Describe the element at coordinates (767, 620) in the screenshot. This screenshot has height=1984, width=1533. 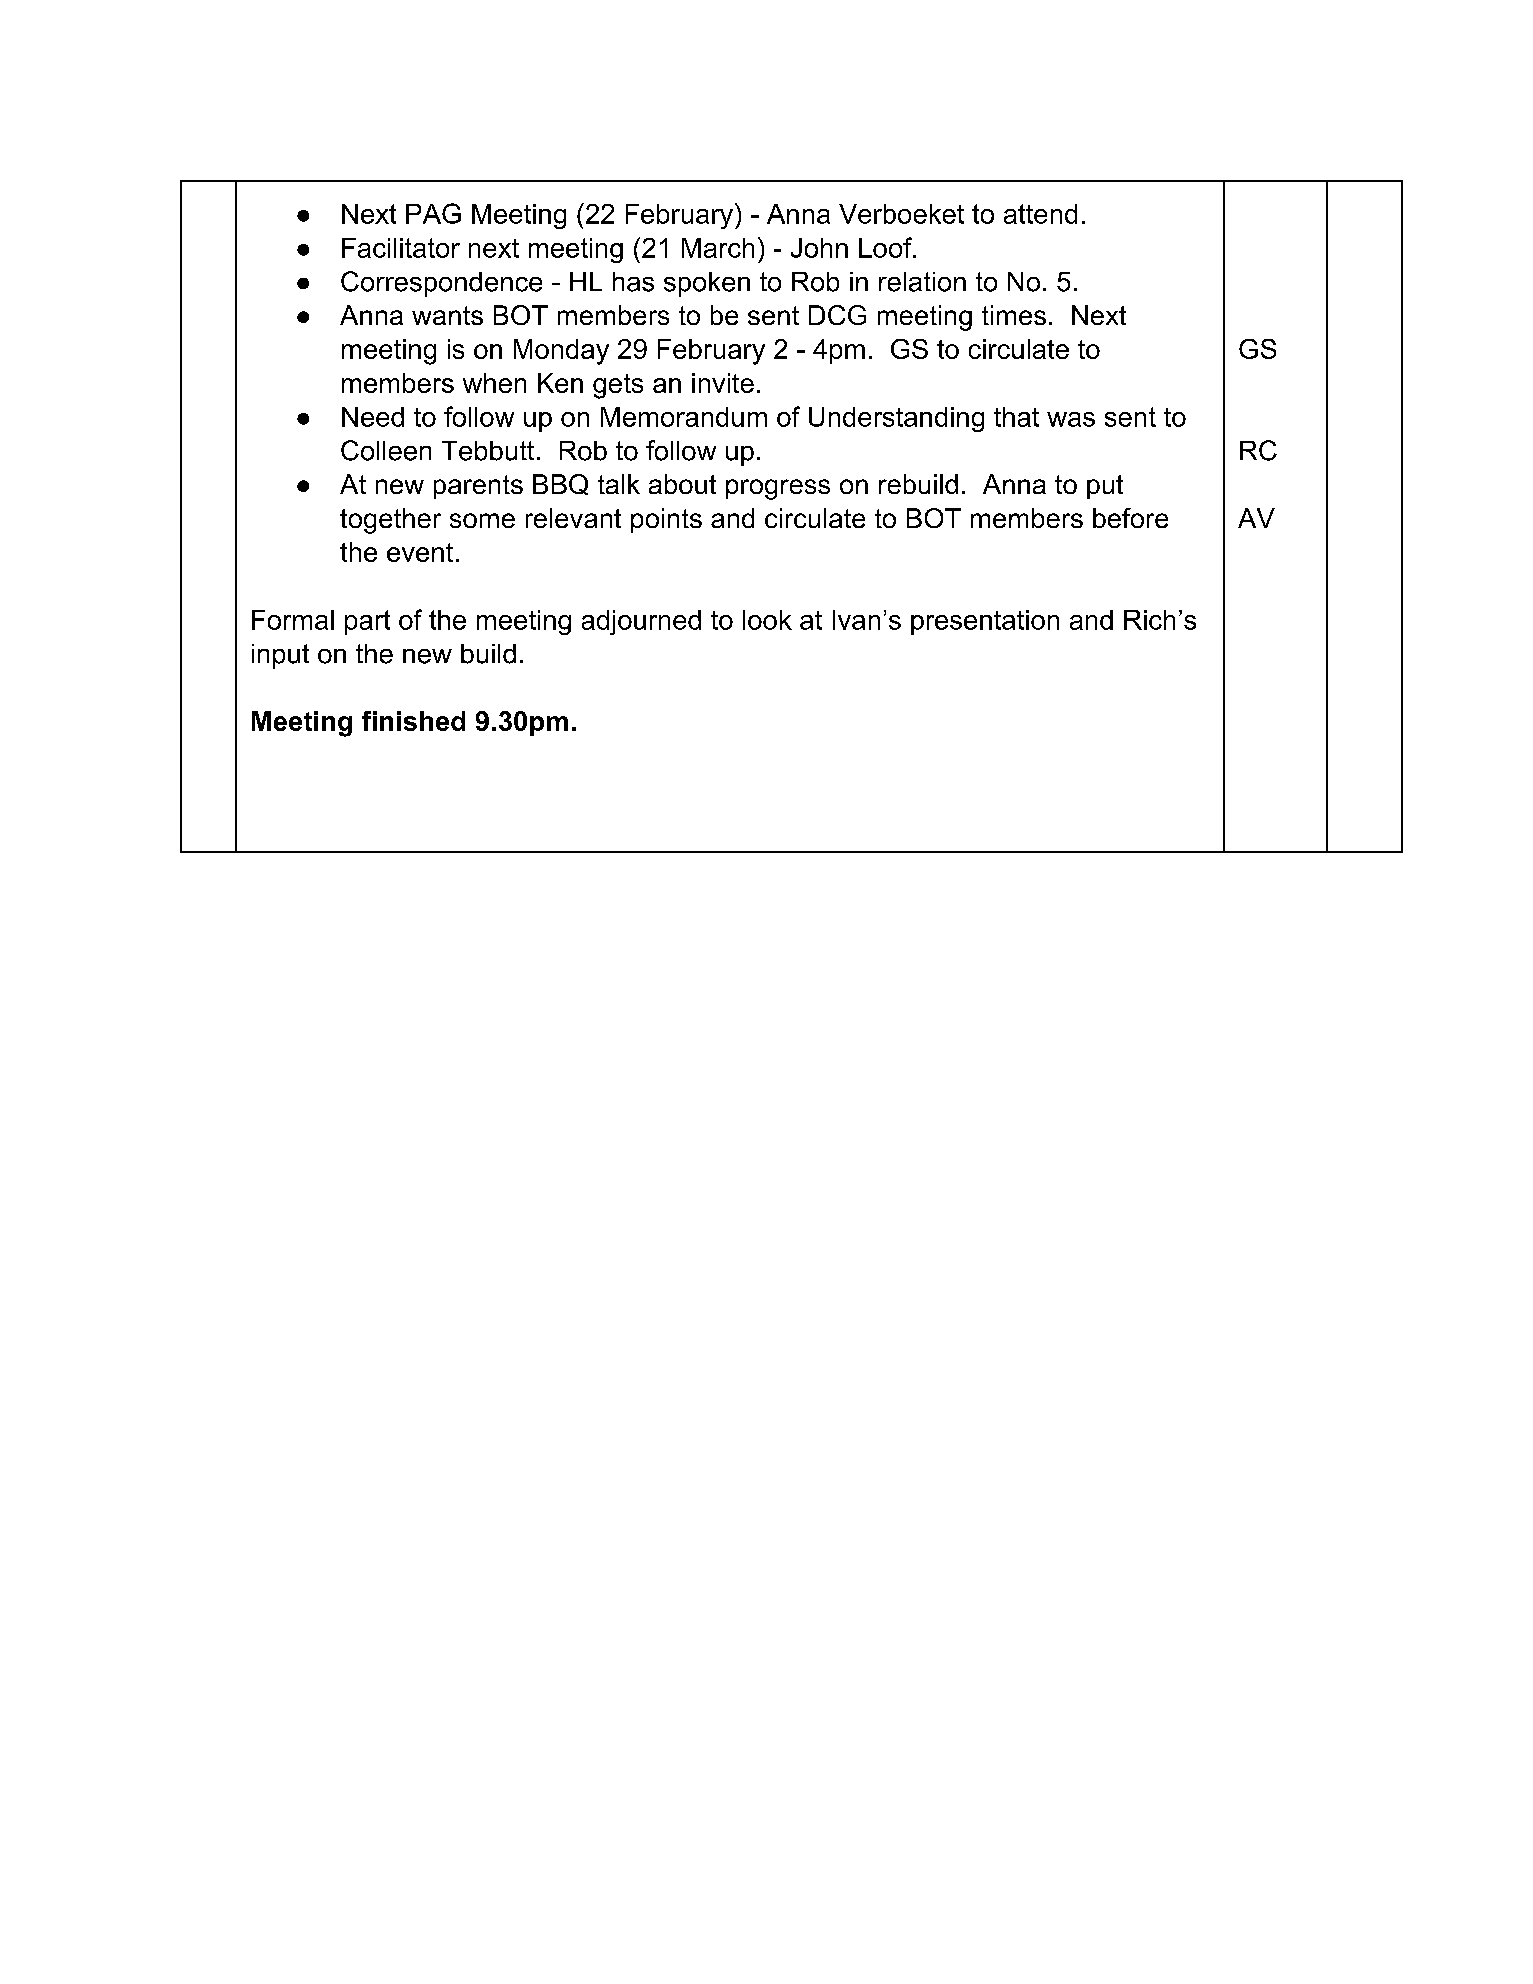
I see `look` at that location.
